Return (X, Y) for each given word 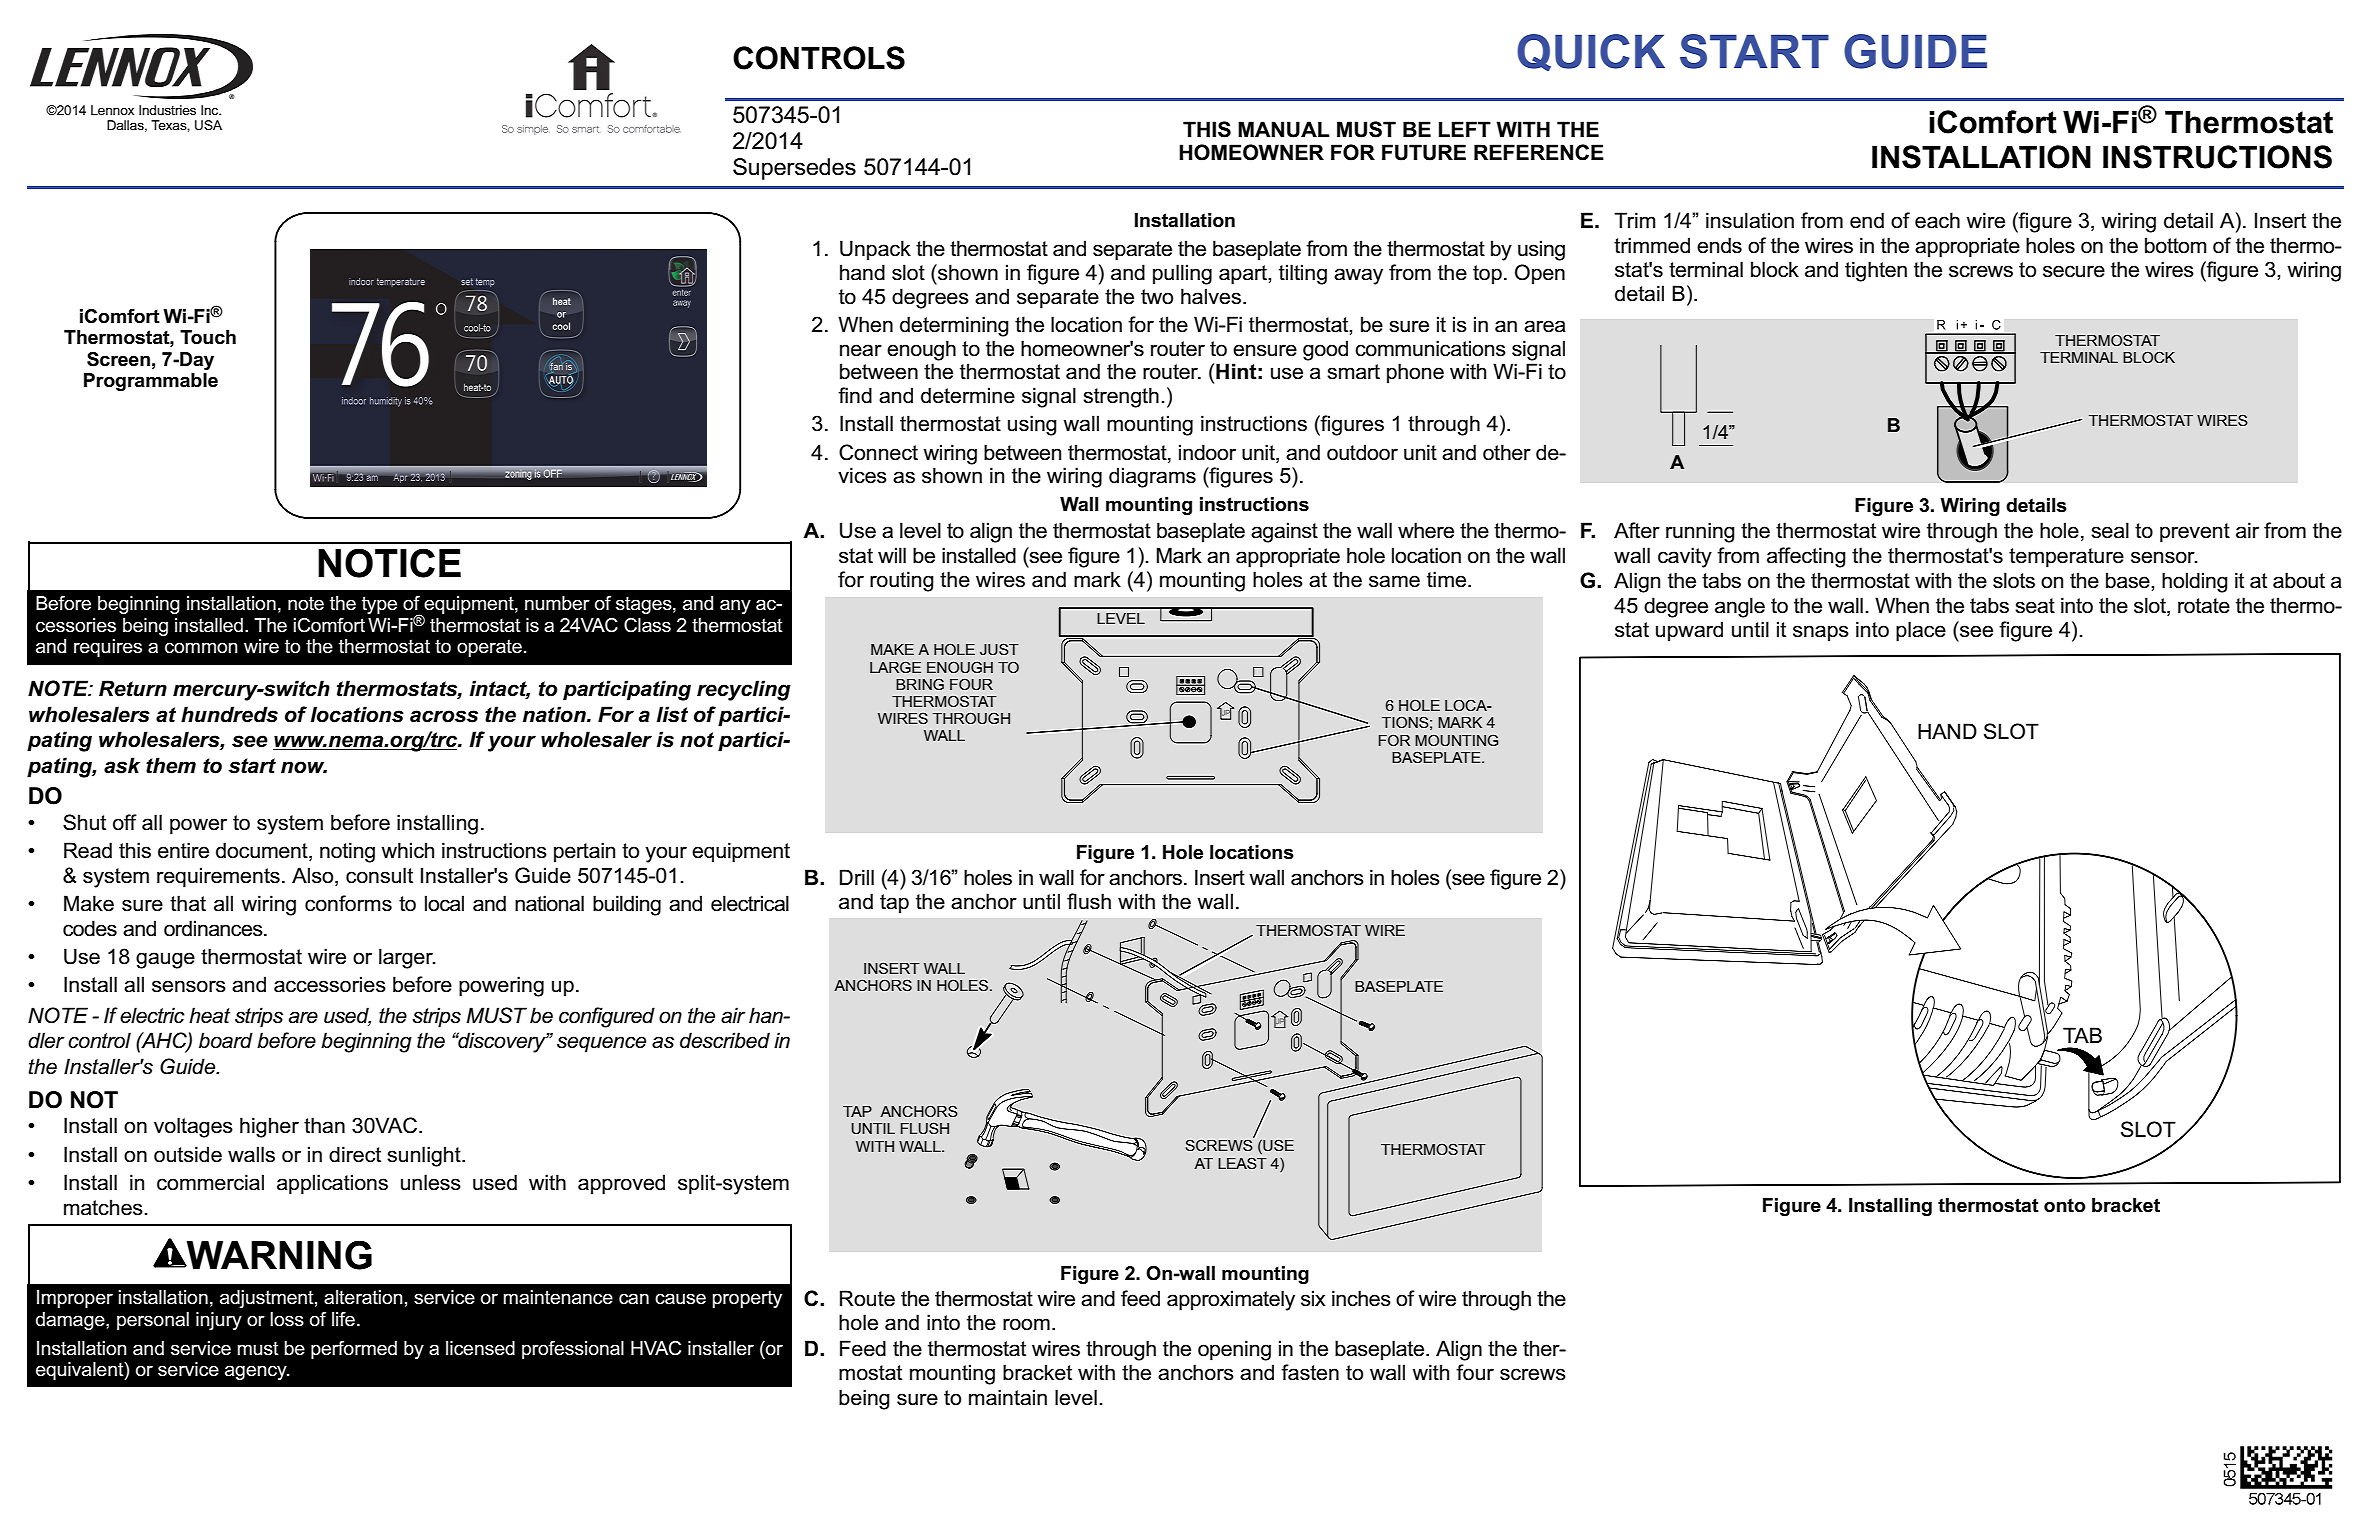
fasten (1310, 1372)
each (1937, 220)
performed (354, 1350)
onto (2065, 1205)
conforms (348, 903)
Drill (857, 877)
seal (2110, 530)
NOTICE (389, 563)
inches (1361, 1298)
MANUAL (1283, 129)
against (1284, 532)
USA (208, 125)
